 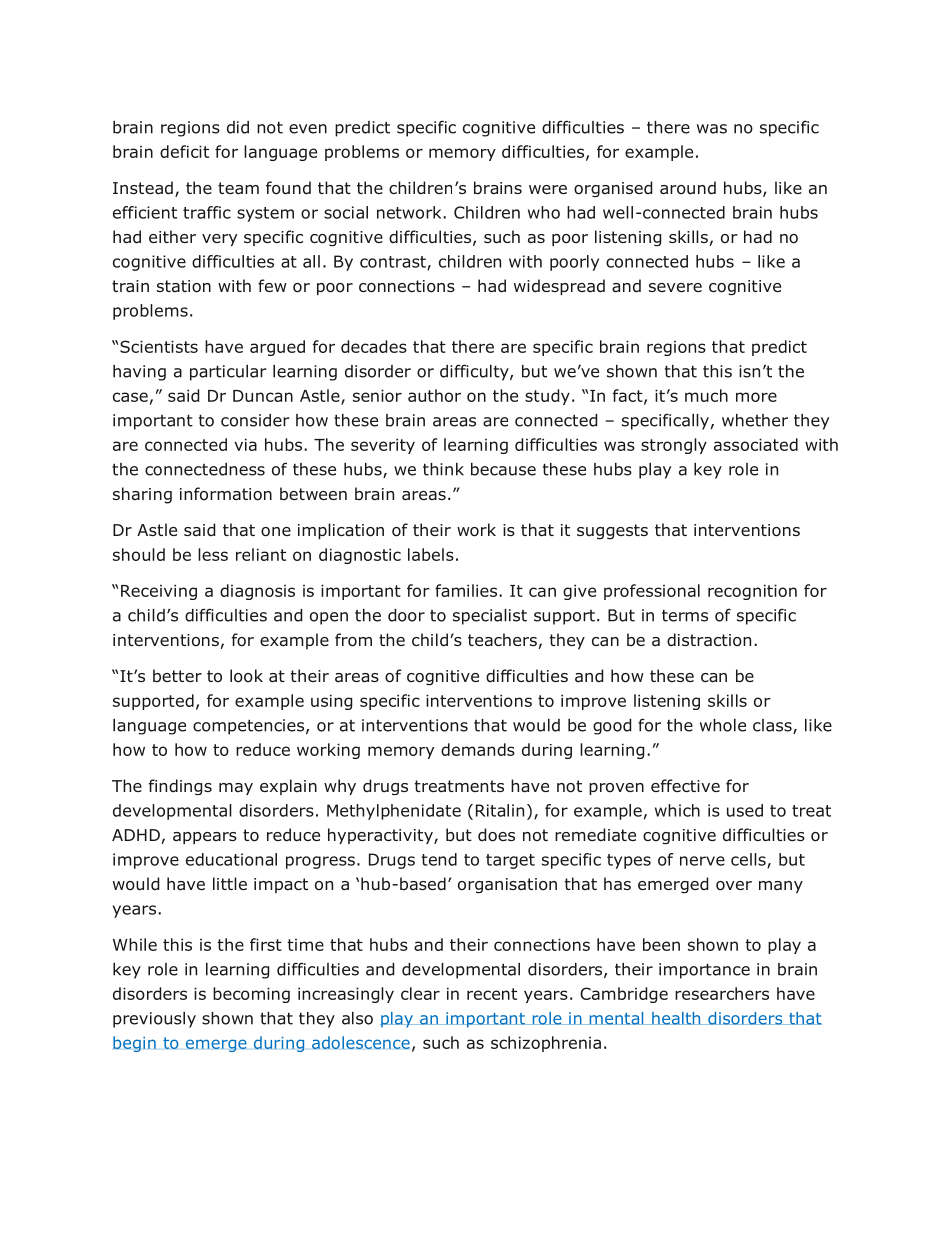 What do you see at coordinates (184, 151) in the screenshot?
I see `deficit` at bounding box center [184, 151].
